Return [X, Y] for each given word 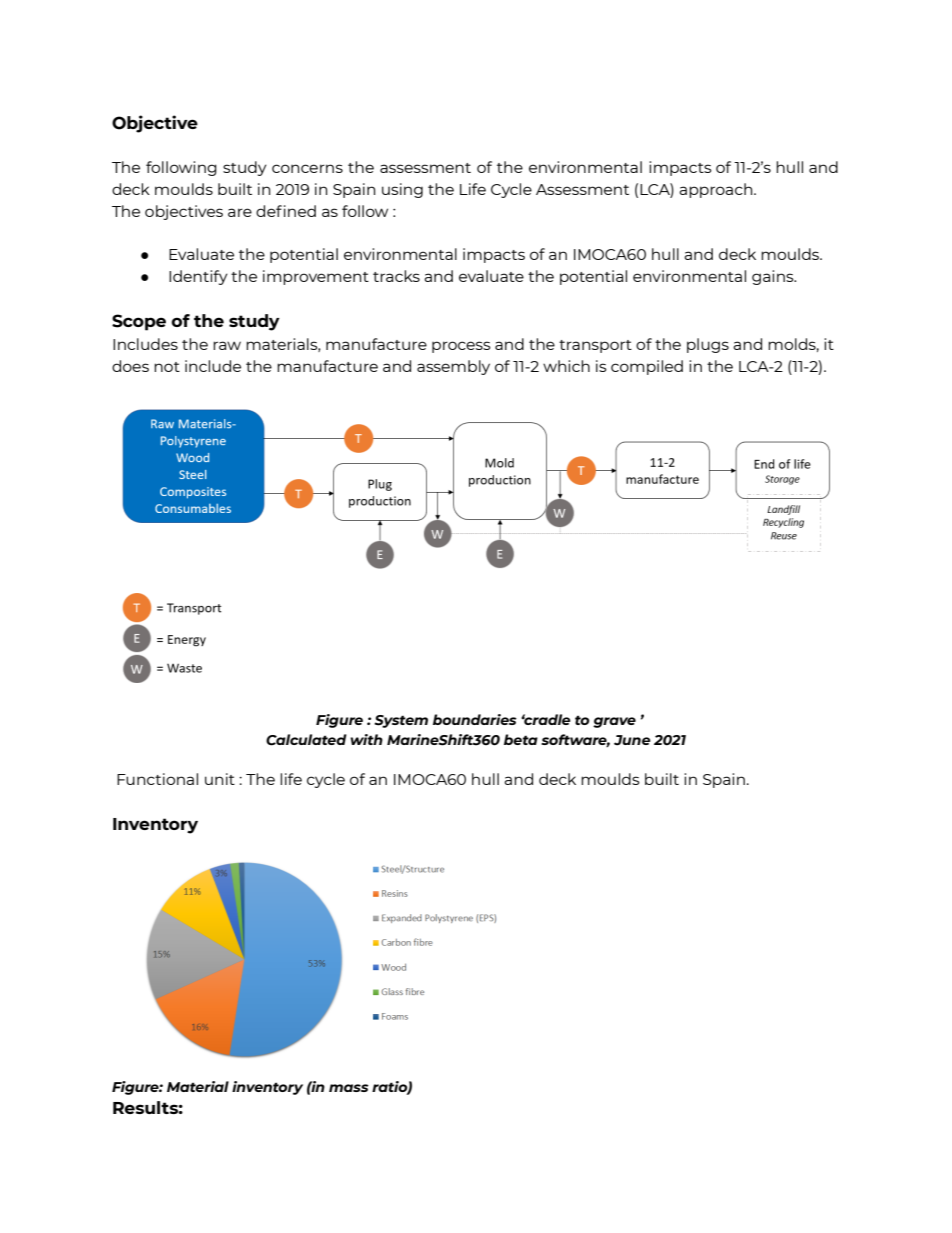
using [402, 190]
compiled [647, 367]
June [632, 740]
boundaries [475, 719]
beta [521, 739]
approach [717, 190]
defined [286, 211]
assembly [453, 367]
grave [614, 722]
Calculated [306, 740]
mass [349, 1088]
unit [220, 779]
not [167, 367]
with [366, 739]
